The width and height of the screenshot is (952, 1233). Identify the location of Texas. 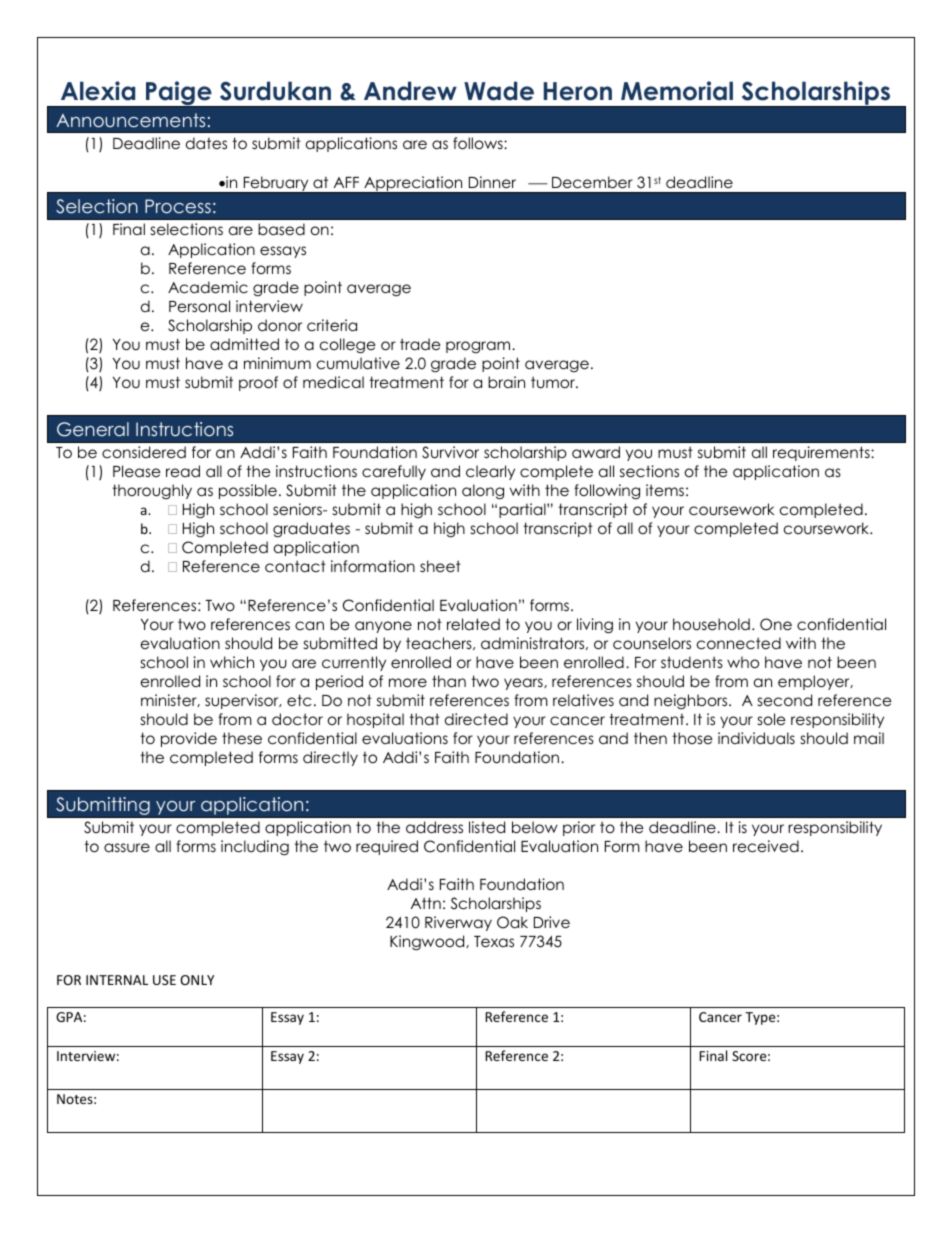
(494, 942).
